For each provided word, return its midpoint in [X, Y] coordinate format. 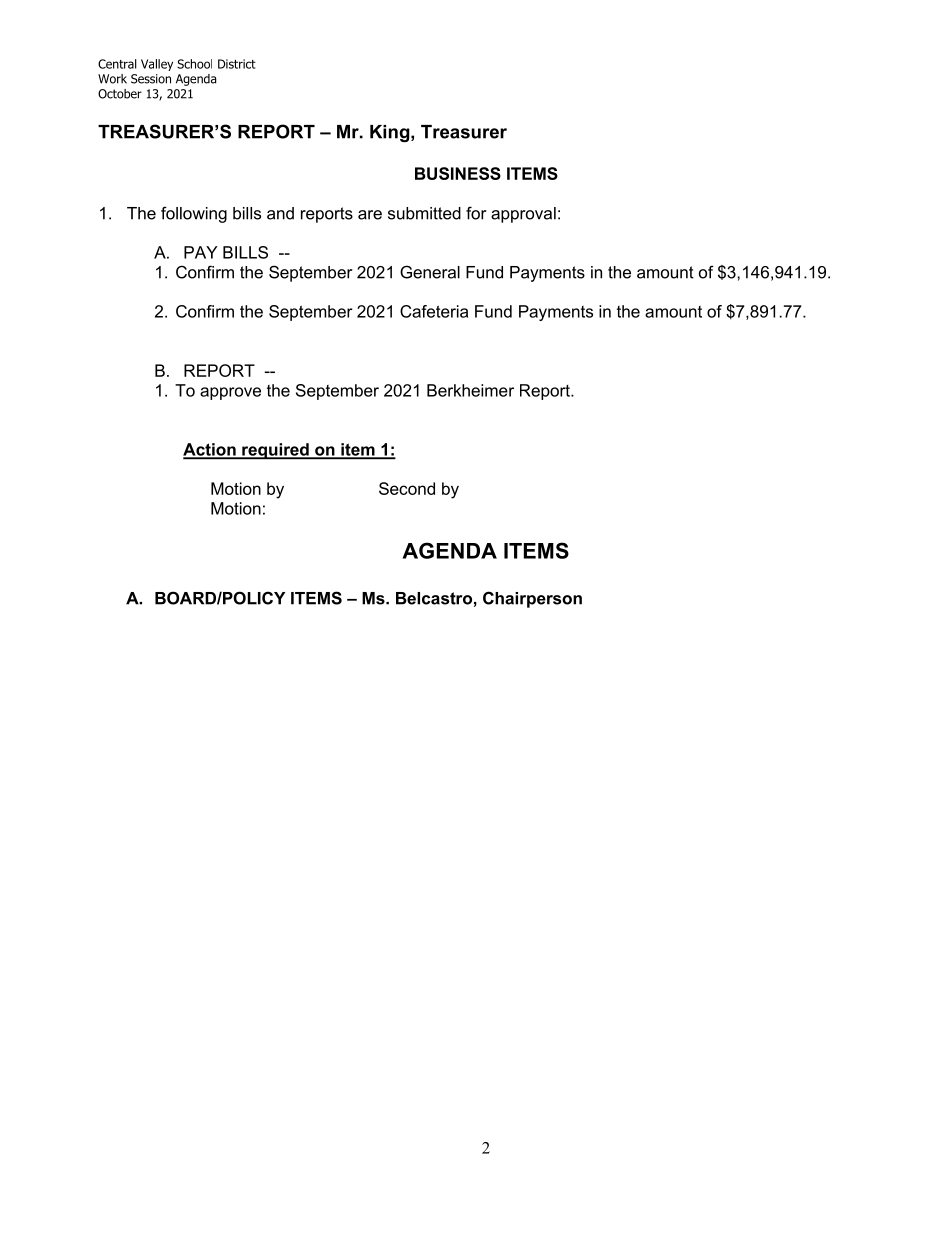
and [280, 213]
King [391, 133]
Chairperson [532, 599]
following [194, 214]
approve [230, 393]
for [476, 213]
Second [407, 488]
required [275, 451]
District [237, 64]
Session [151, 79]
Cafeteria [434, 311]
